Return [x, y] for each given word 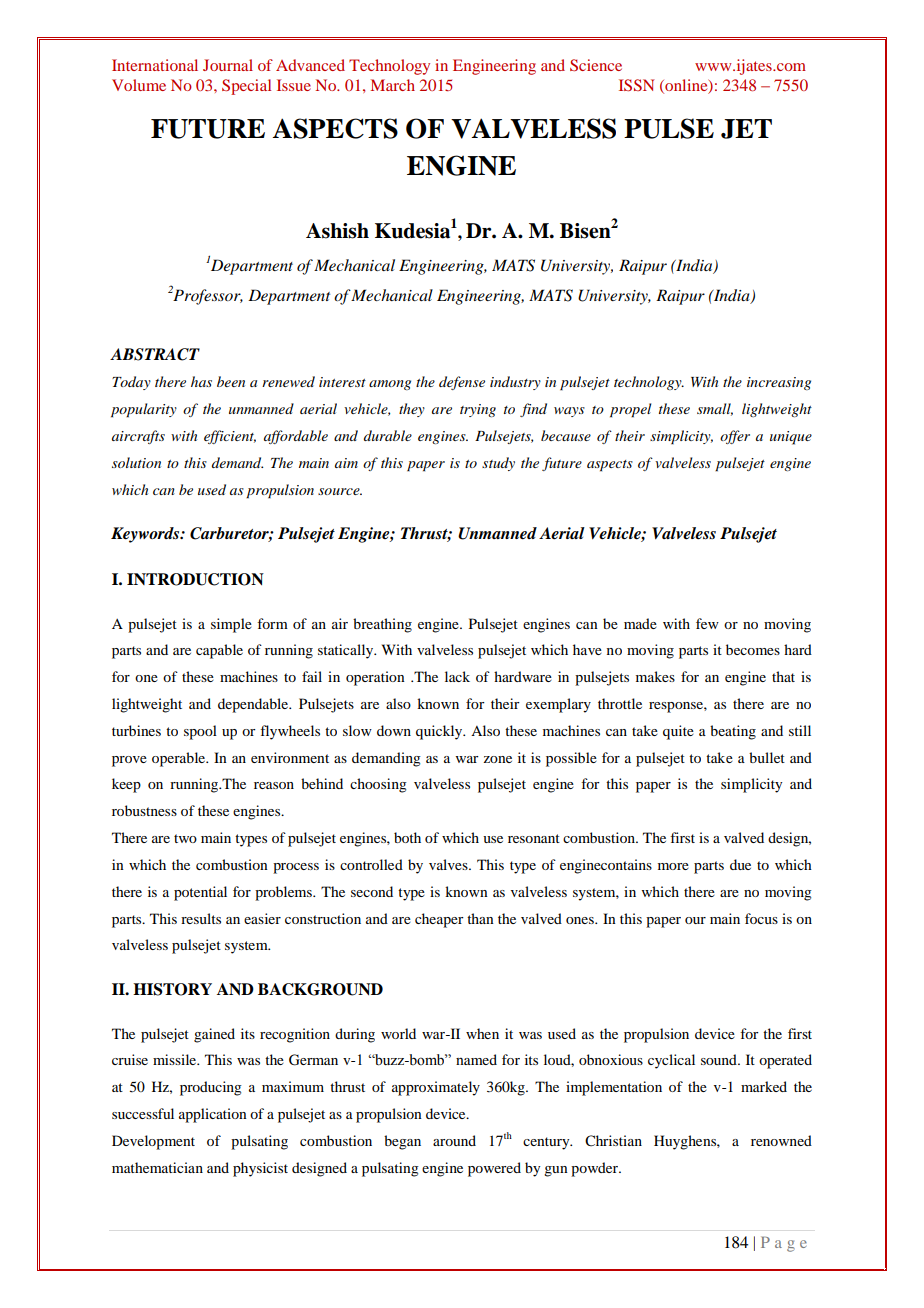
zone [497, 759]
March [393, 85]
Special [246, 87]
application [213, 1115]
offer [735, 437]
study [498, 464]
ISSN [637, 85]
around [454, 1140]
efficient [230, 437]
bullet [767, 757]
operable [180, 759]
